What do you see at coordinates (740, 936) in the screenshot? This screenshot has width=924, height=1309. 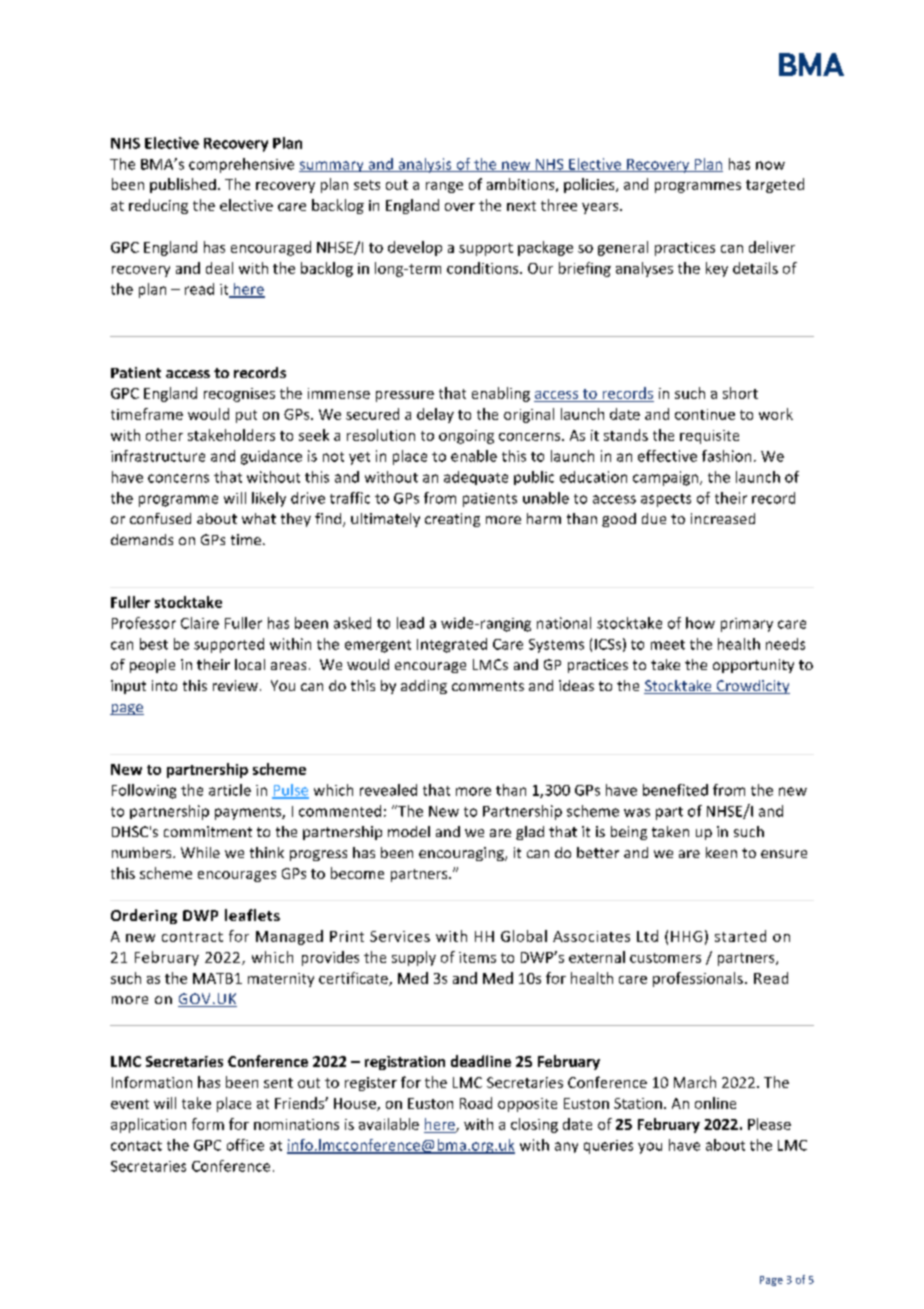 I see `started` at bounding box center [740, 936].
